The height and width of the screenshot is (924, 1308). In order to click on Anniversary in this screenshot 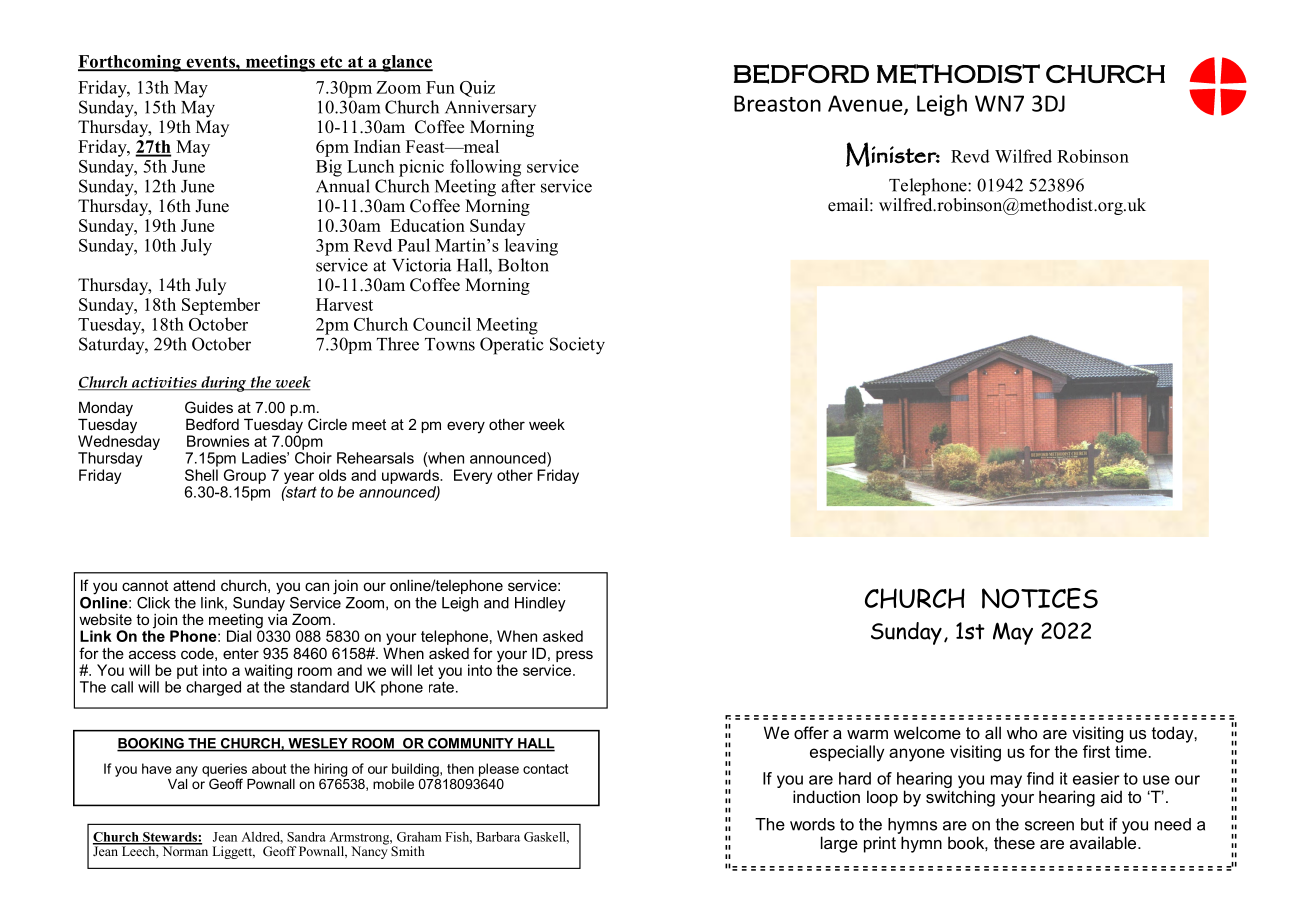, I will do `click(490, 108)`.
